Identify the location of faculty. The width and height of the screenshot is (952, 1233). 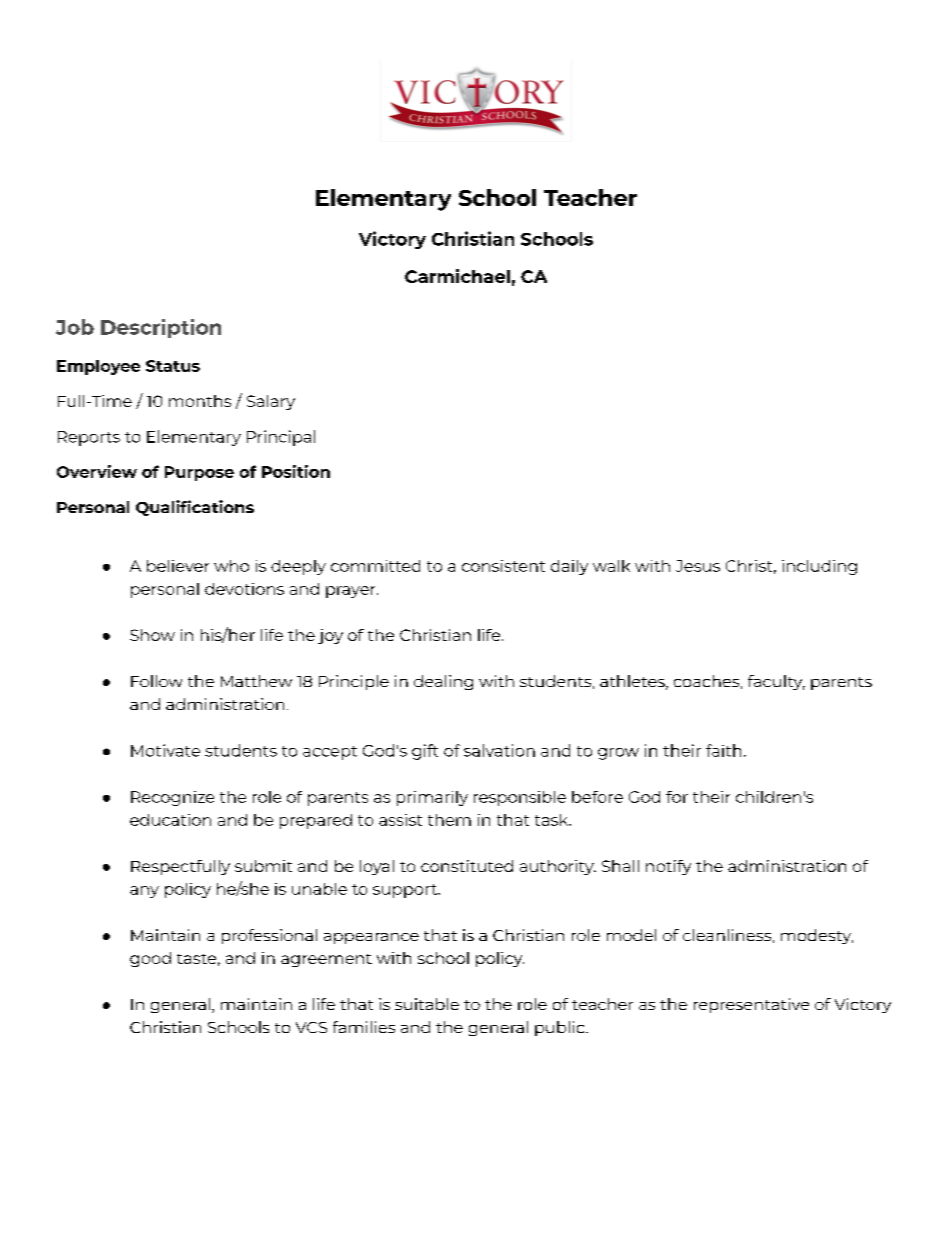
(776, 682).
